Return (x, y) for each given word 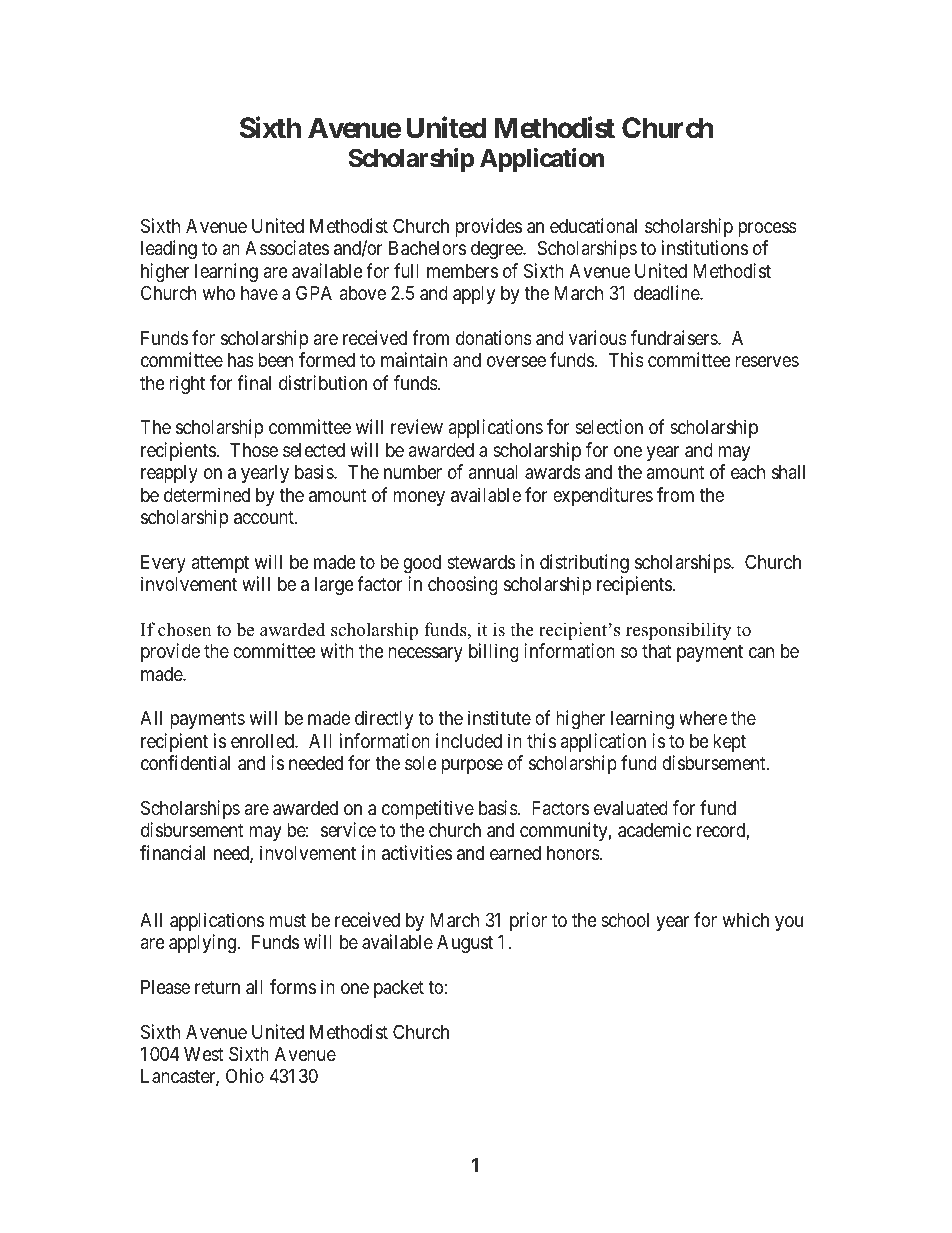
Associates (287, 247)
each (748, 472)
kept (730, 743)
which (745, 919)
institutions (705, 247)
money (419, 498)
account (265, 517)
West (203, 1054)
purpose (472, 766)
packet (399, 989)
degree (497, 250)
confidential (185, 762)
